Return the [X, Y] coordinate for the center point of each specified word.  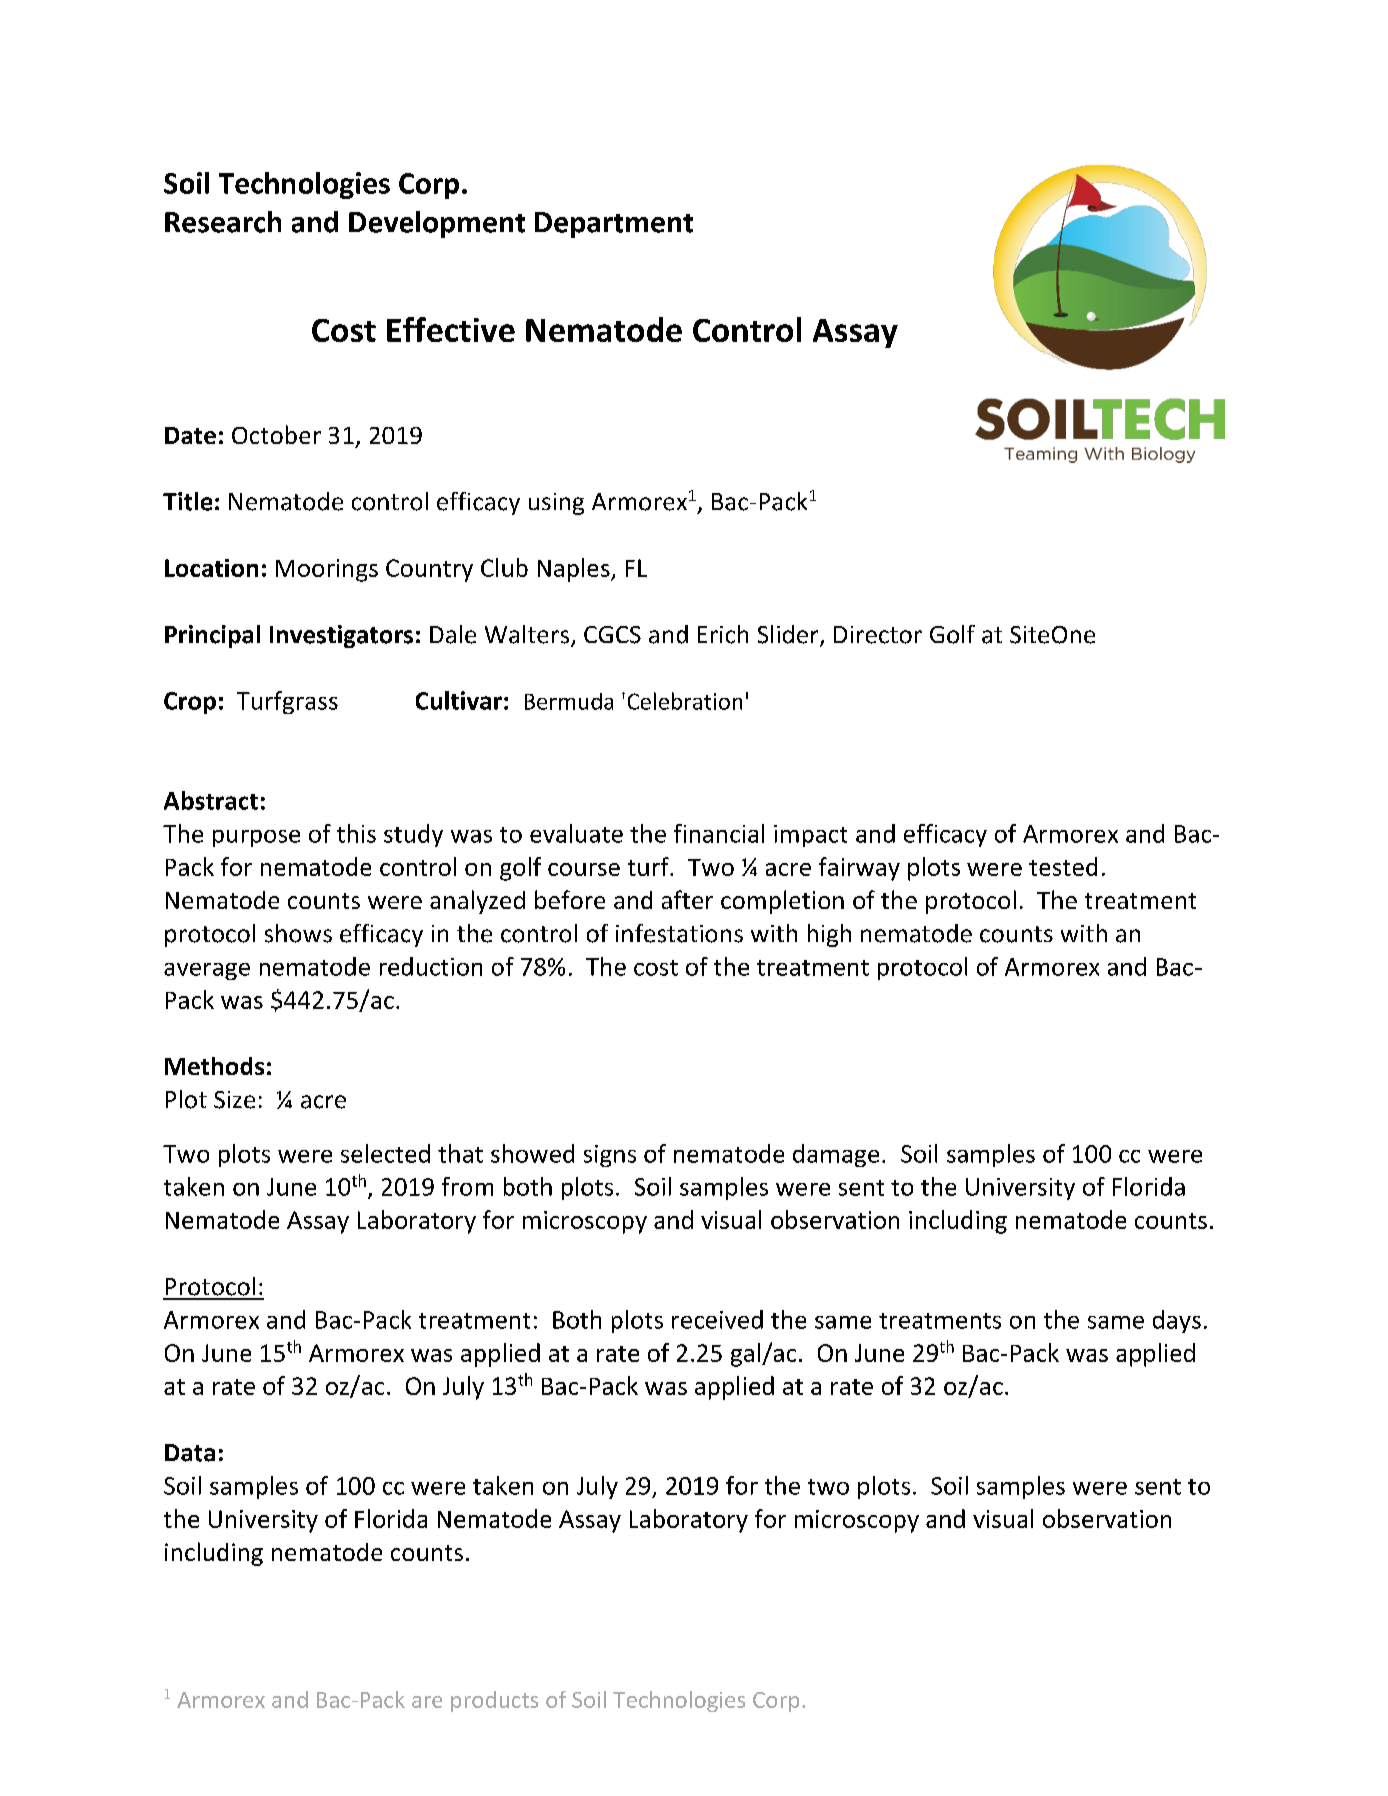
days [1177, 1321]
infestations [679, 933]
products [494, 1701]
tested [1063, 866]
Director [878, 635]
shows [298, 933]
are [427, 1702]
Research [223, 222]
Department [614, 225]
